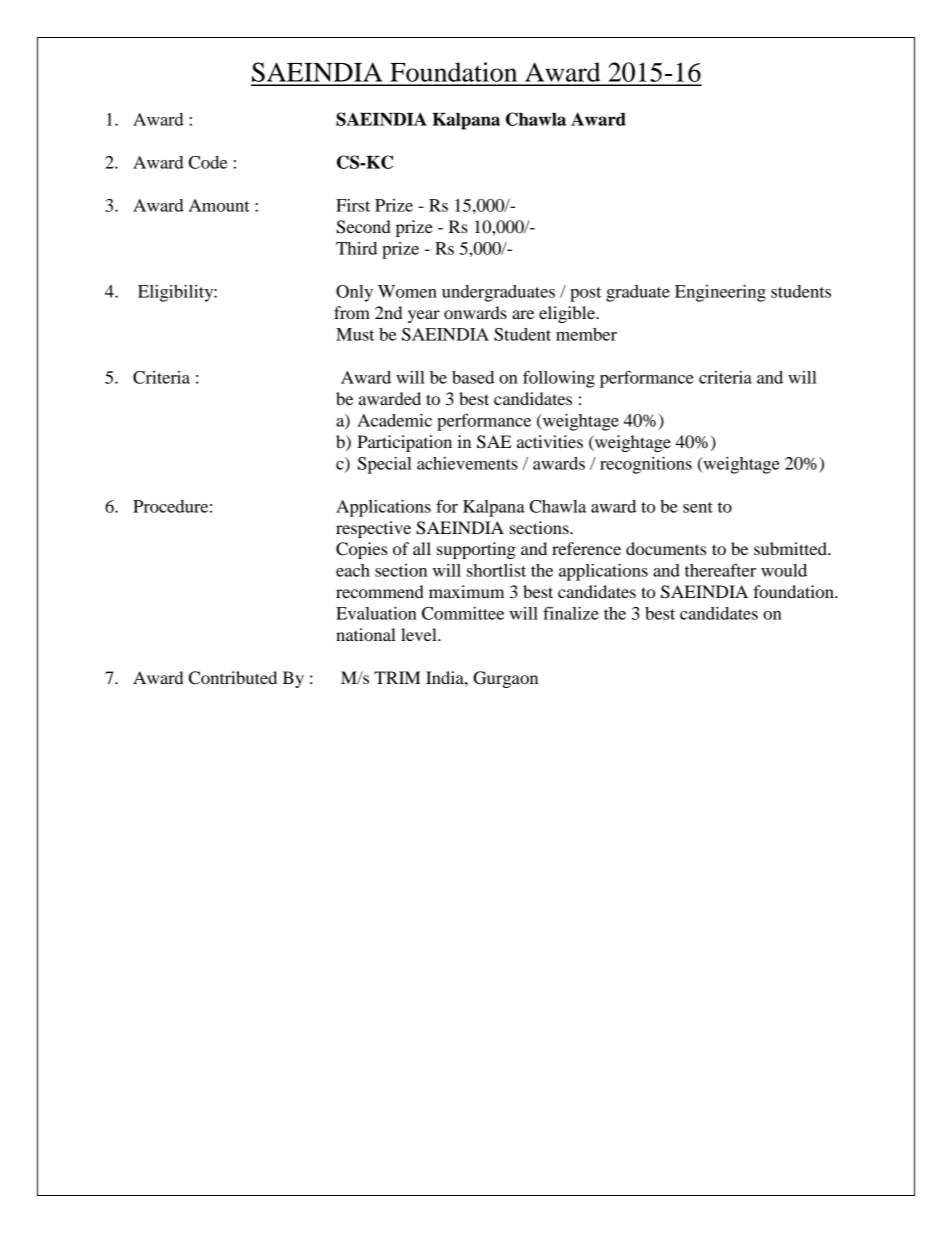  What do you see at coordinates (208, 162) in the image?
I see `Code` at bounding box center [208, 162].
